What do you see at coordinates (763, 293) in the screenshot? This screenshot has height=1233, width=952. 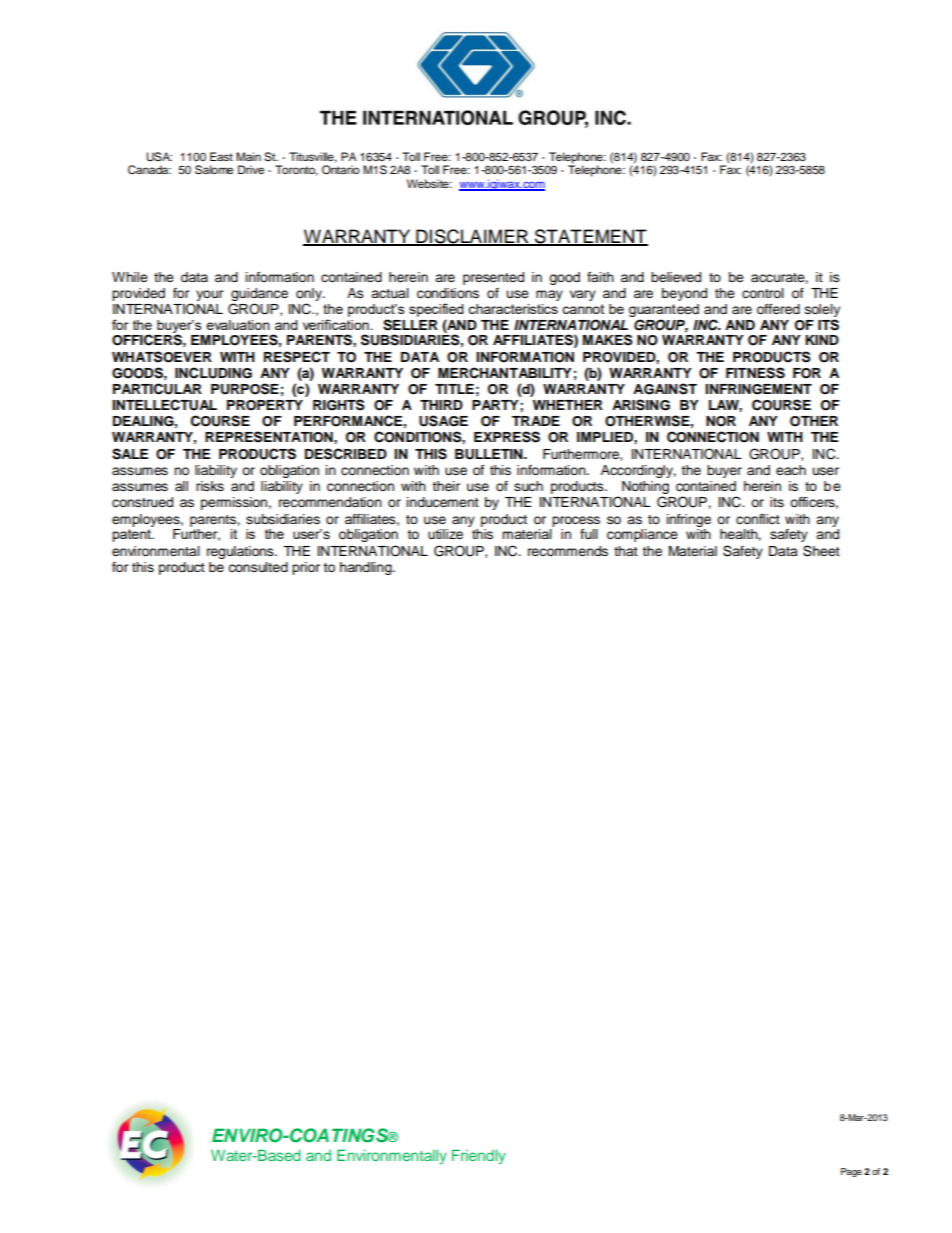 I see `control` at bounding box center [763, 293].
